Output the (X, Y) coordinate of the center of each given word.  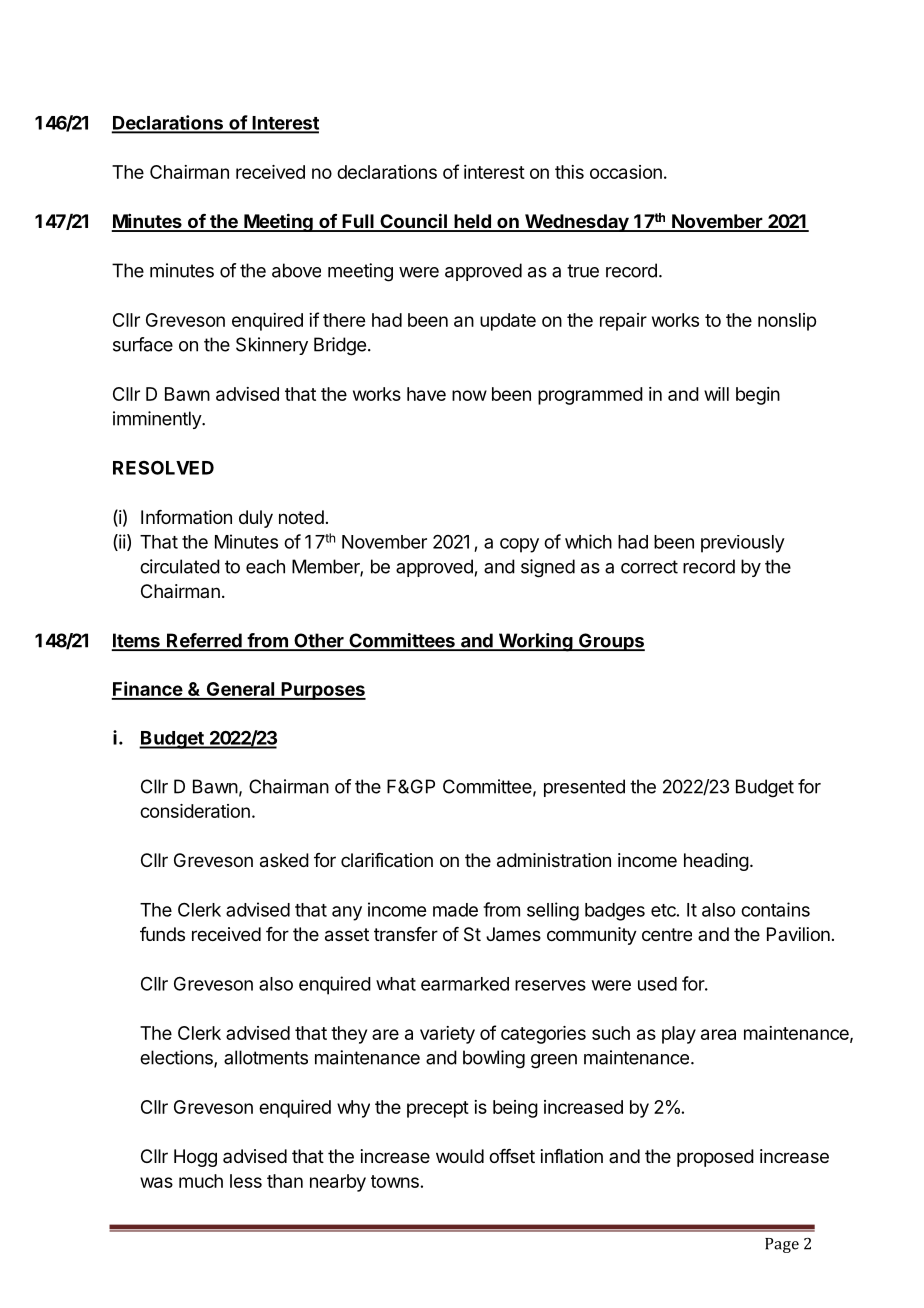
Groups (611, 642)
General (240, 690)
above (296, 270)
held (472, 222)
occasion (626, 172)
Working (535, 642)
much (201, 1181)
